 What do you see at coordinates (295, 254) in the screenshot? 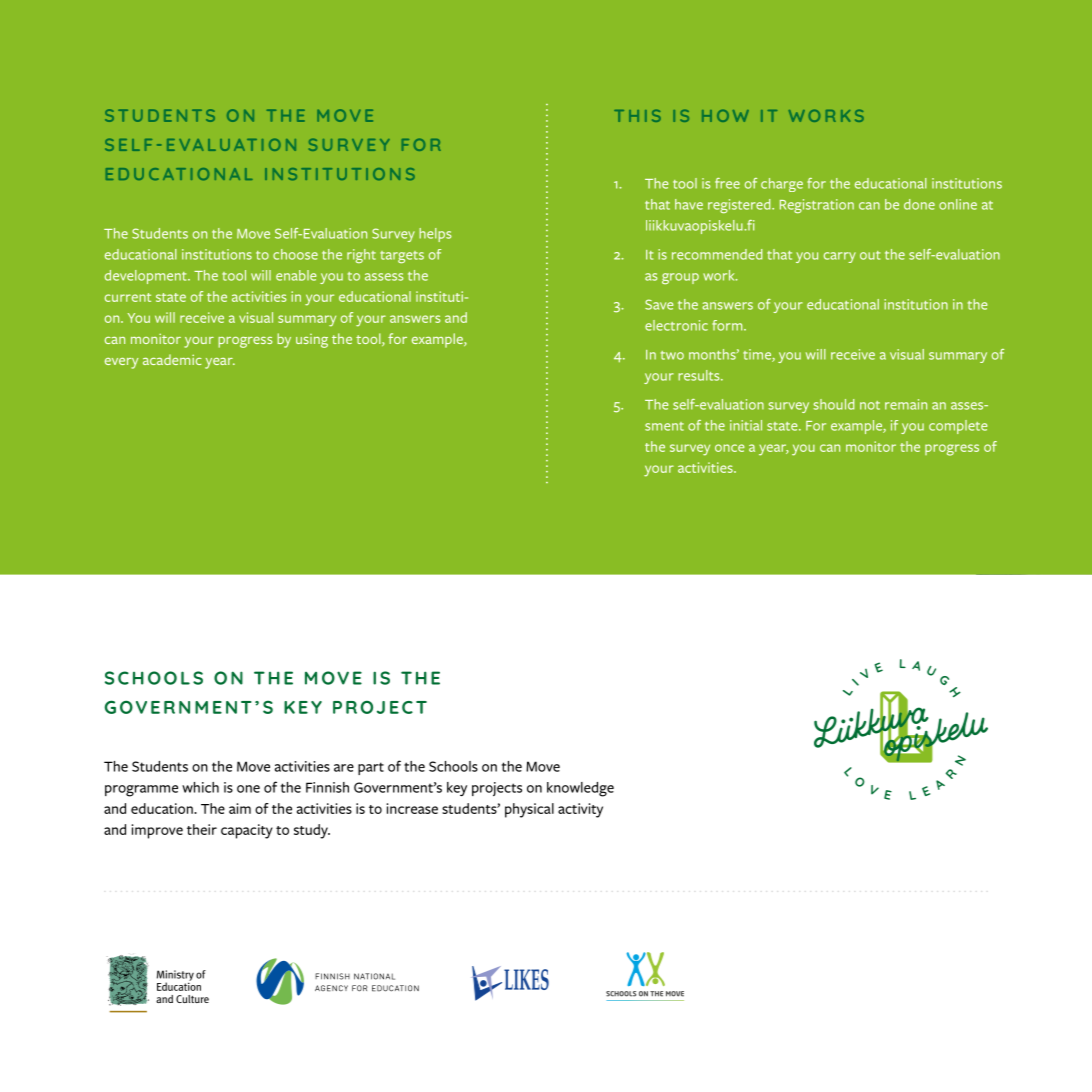
I see `choose` at bounding box center [295, 254].
